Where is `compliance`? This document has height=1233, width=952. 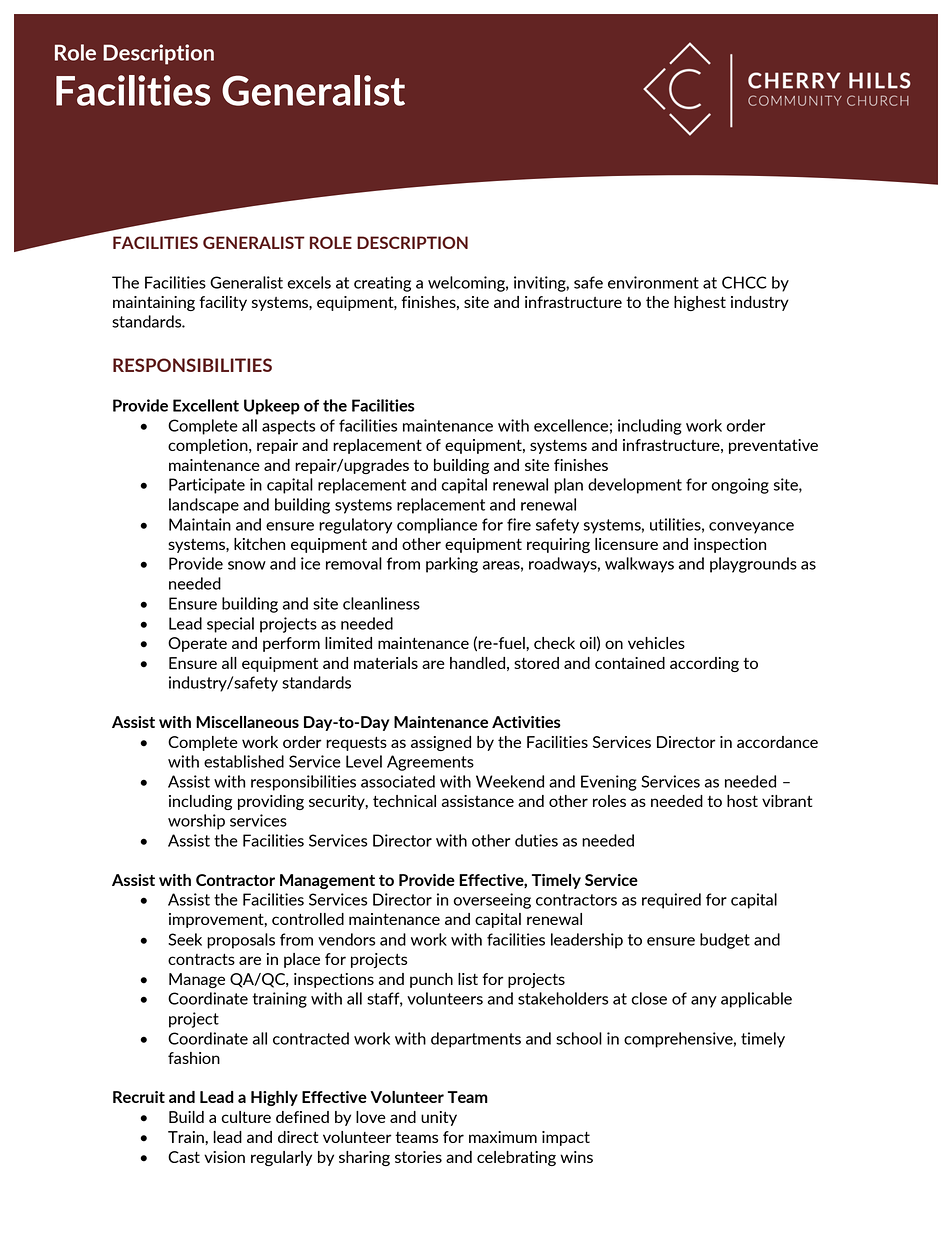
compliance is located at coordinates (437, 526).
